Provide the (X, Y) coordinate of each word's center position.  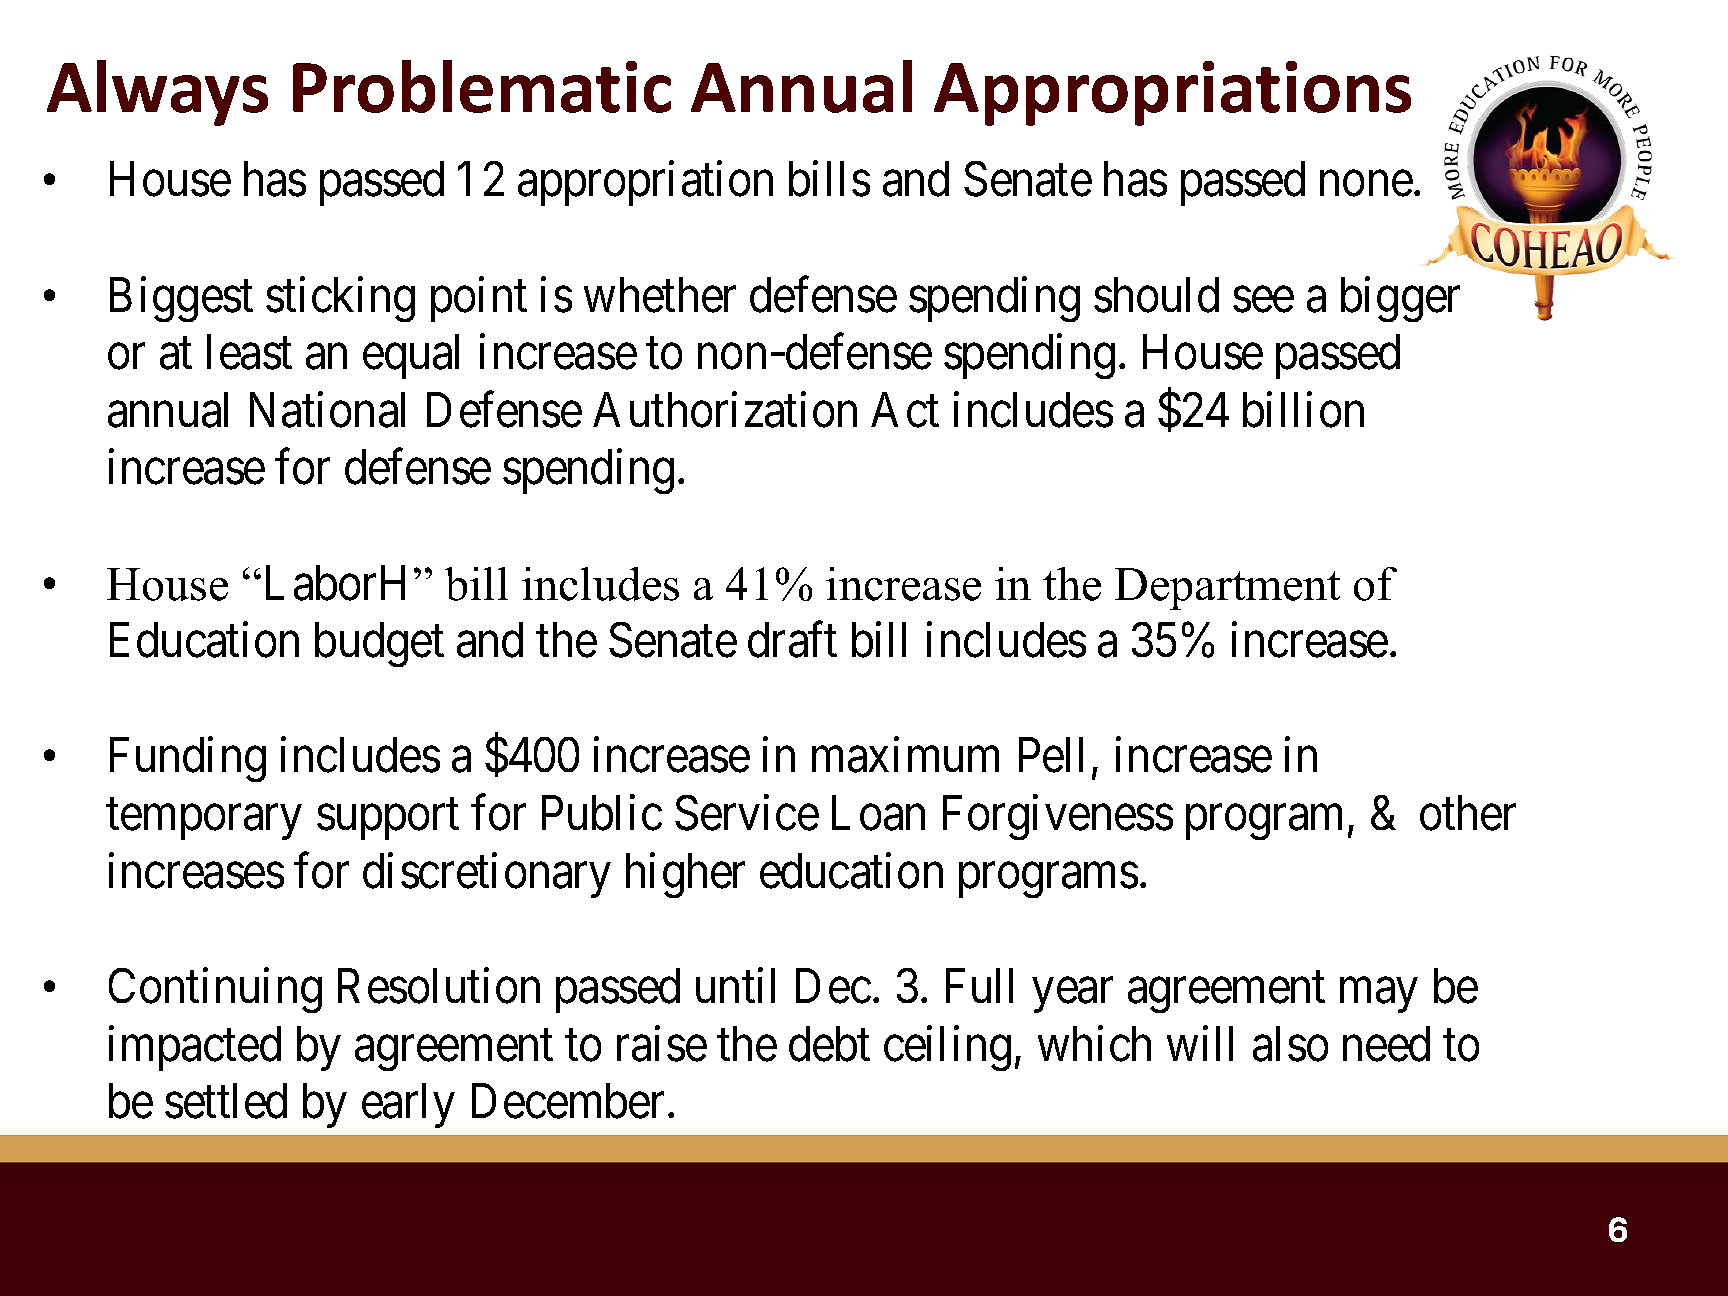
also (1290, 1044)
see (1263, 300)
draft (792, 640)
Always (157, 93)
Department (1227, 589)
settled (226, 1101)
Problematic (482, 86)
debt (829, 1044)
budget (379, 644)
